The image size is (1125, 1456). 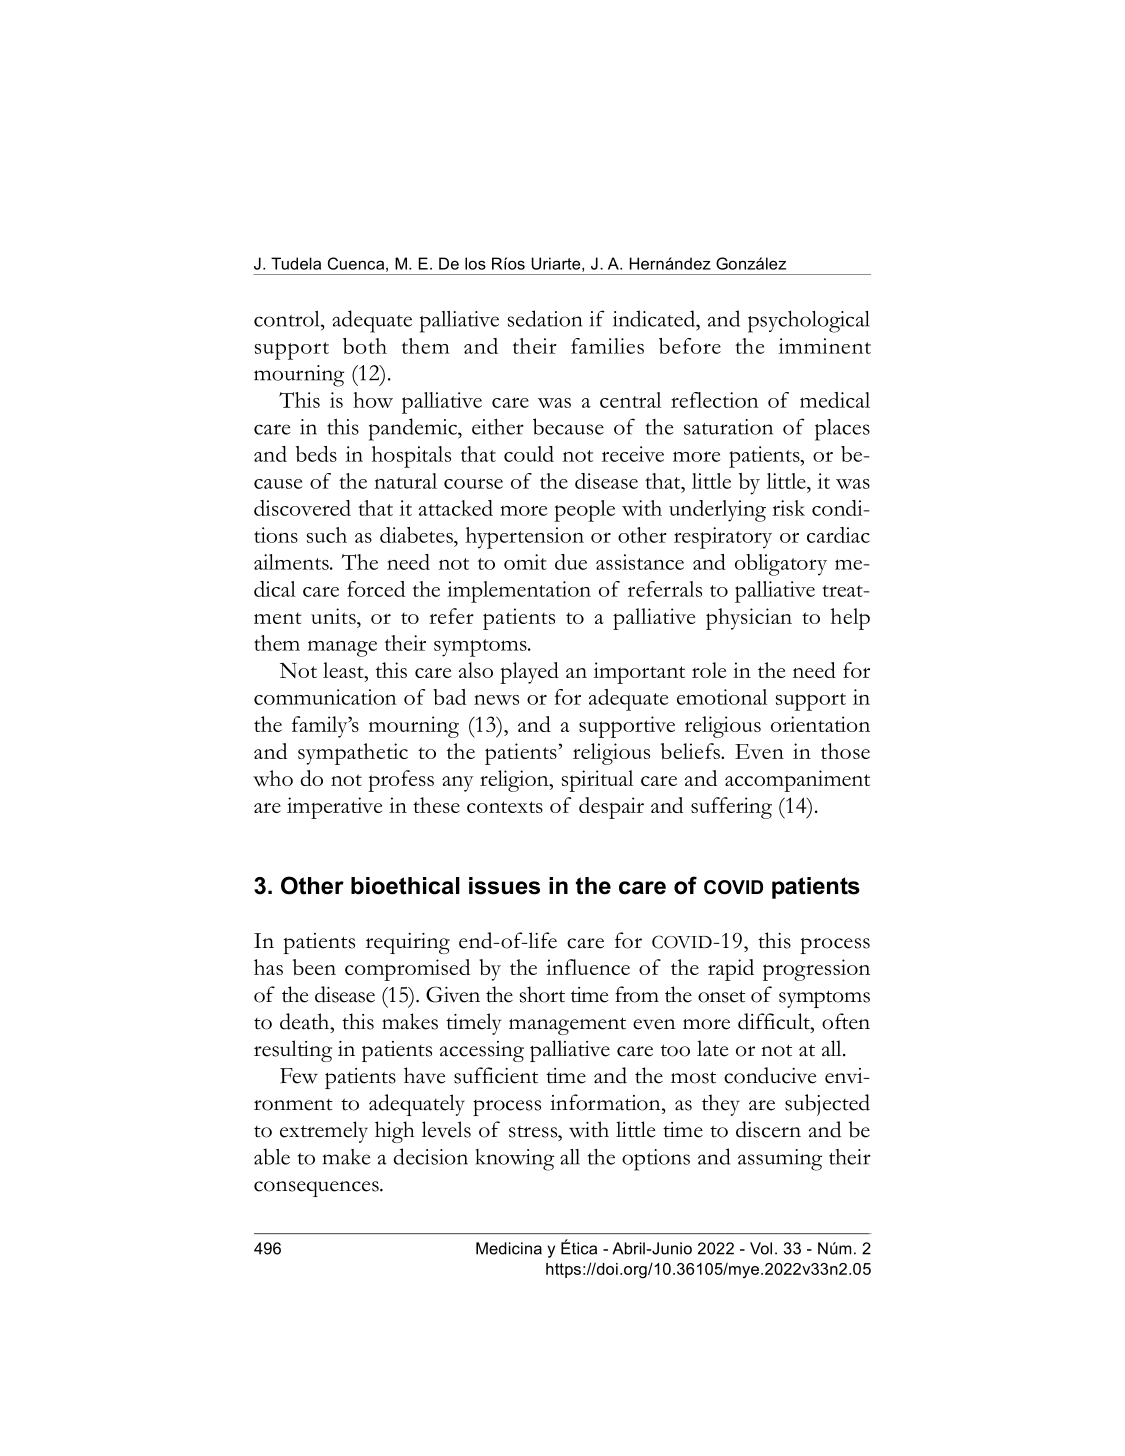 I want to click on Medicina, so click(x=509, y=1248).
